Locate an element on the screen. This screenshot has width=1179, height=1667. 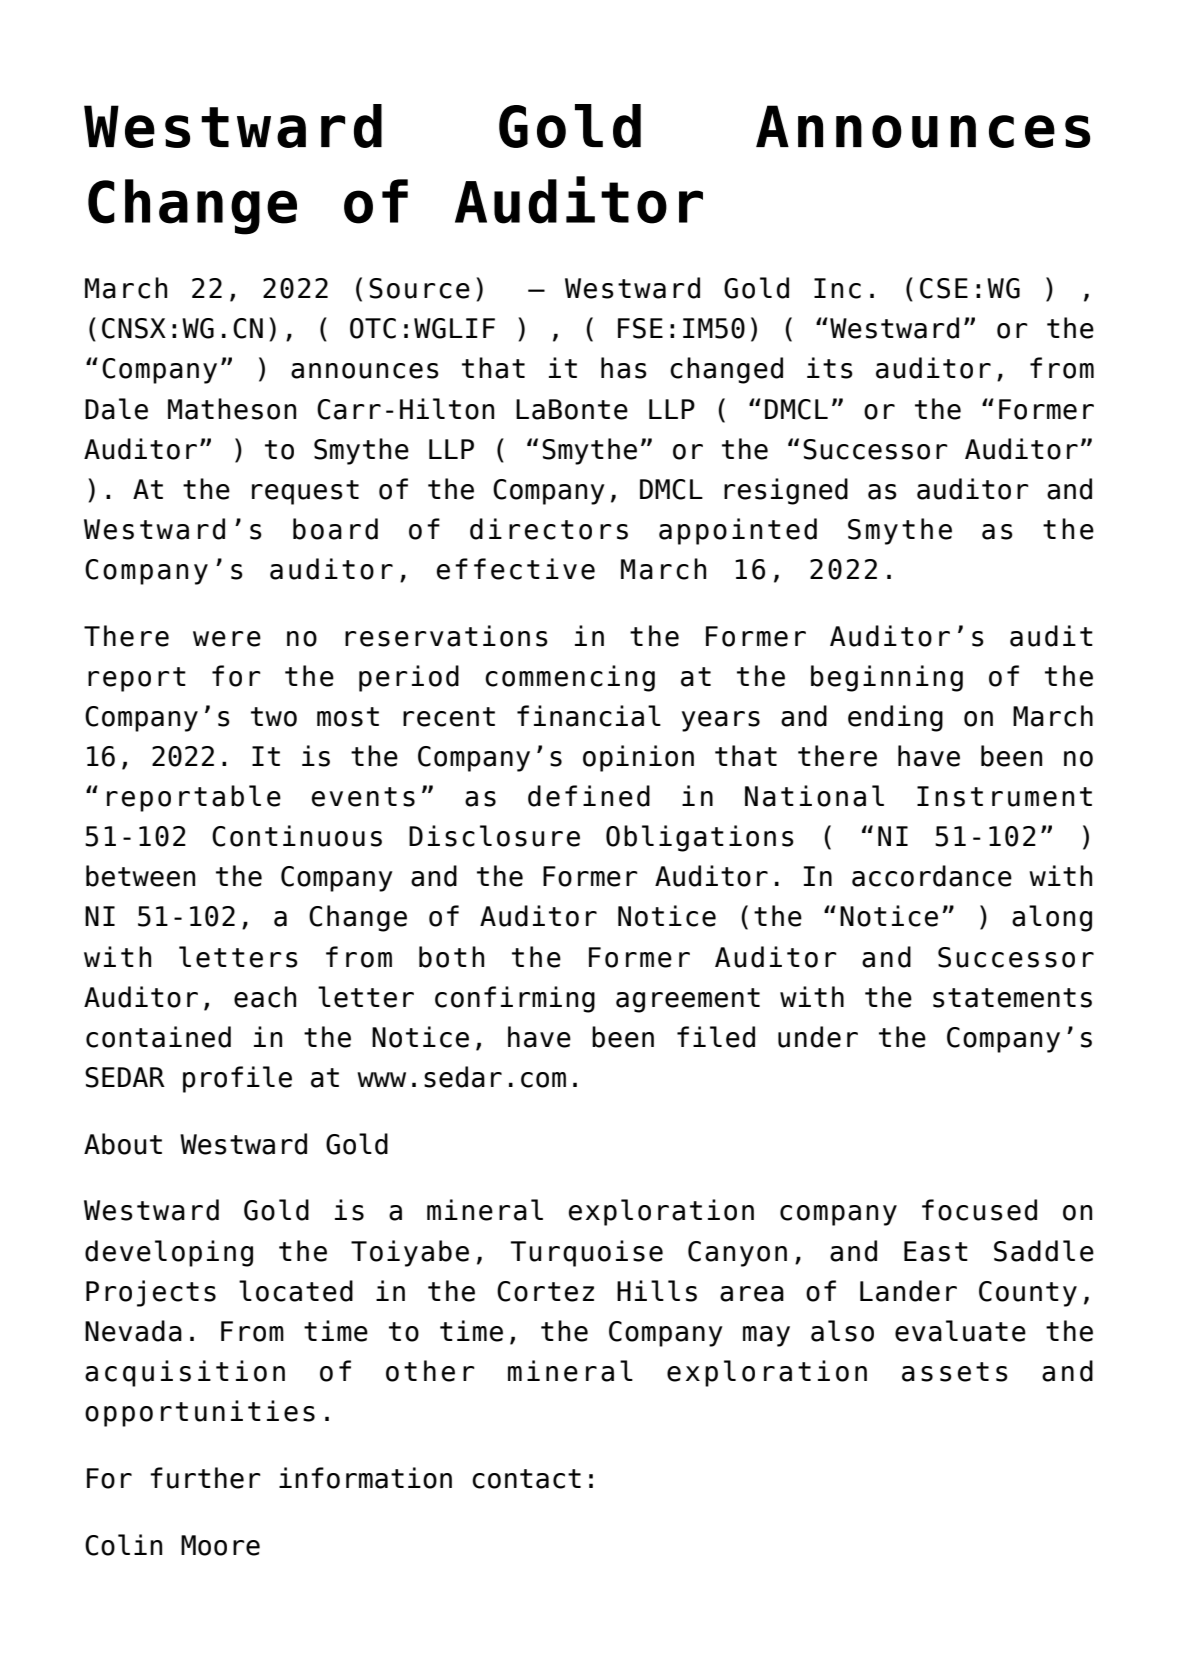
contact is located at coordinates (526, 1479).
